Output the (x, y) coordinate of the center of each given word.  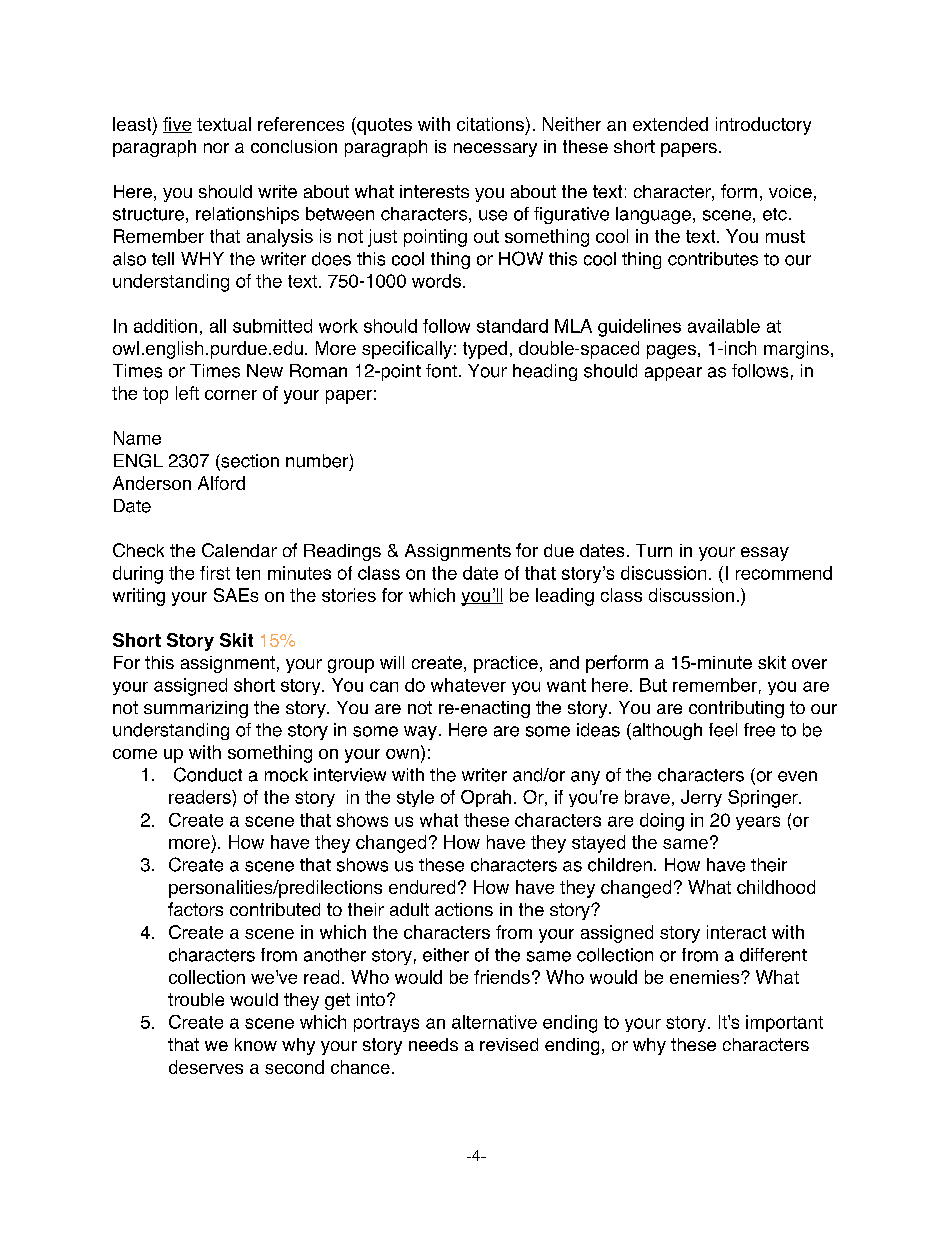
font (441, 371)
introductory (763, 126)
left (187, 393)
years (758, 823)
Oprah (486, 798)
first (215, 573)
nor (216, 148)
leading (565, 597)
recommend (784, 573)
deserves (206, 1067)
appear (673, 374)
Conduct (208, 774)
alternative (494, 1022)
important (784, 1023)
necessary (495, 150)
